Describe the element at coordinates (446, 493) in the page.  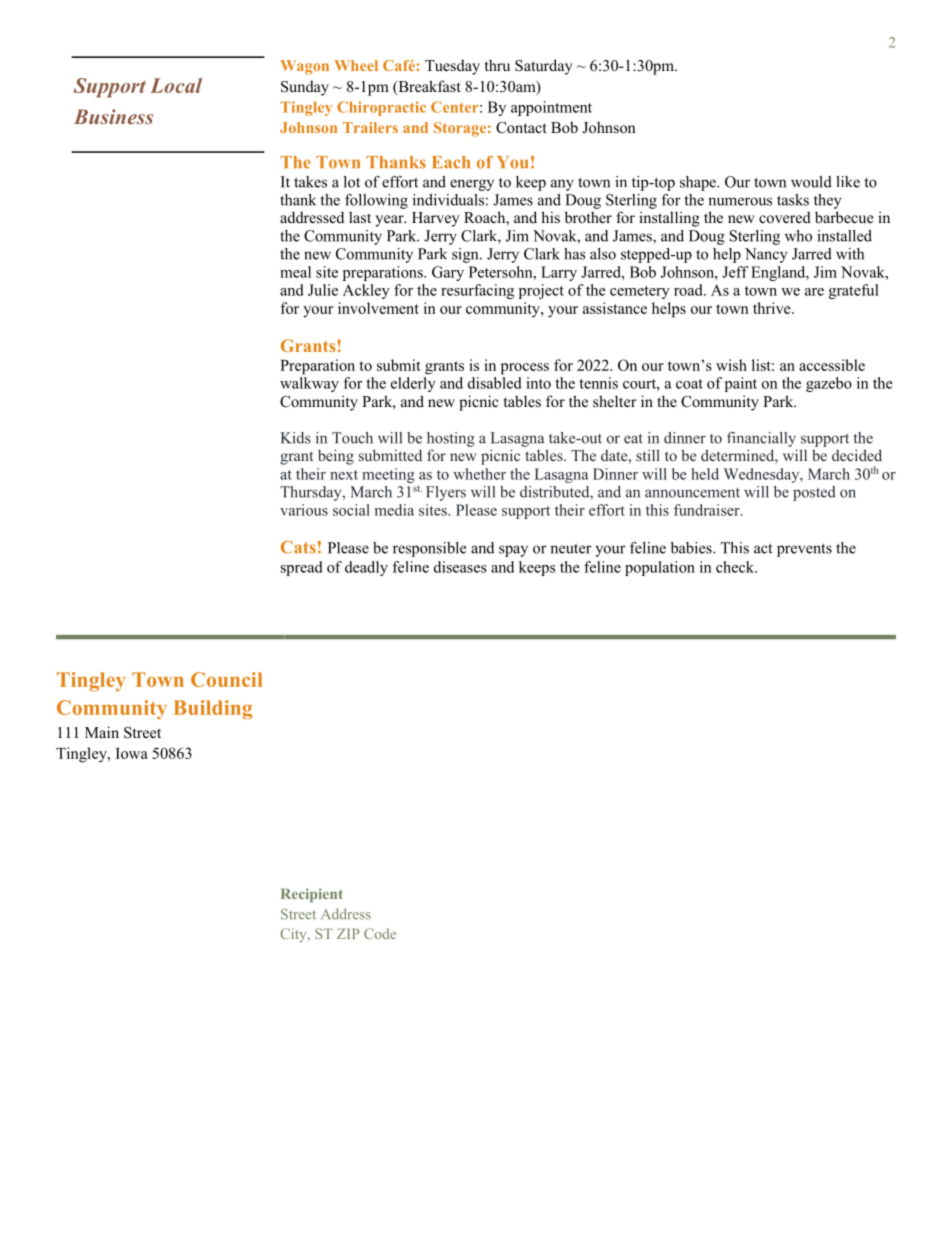
I see `Flyers` at that location.
